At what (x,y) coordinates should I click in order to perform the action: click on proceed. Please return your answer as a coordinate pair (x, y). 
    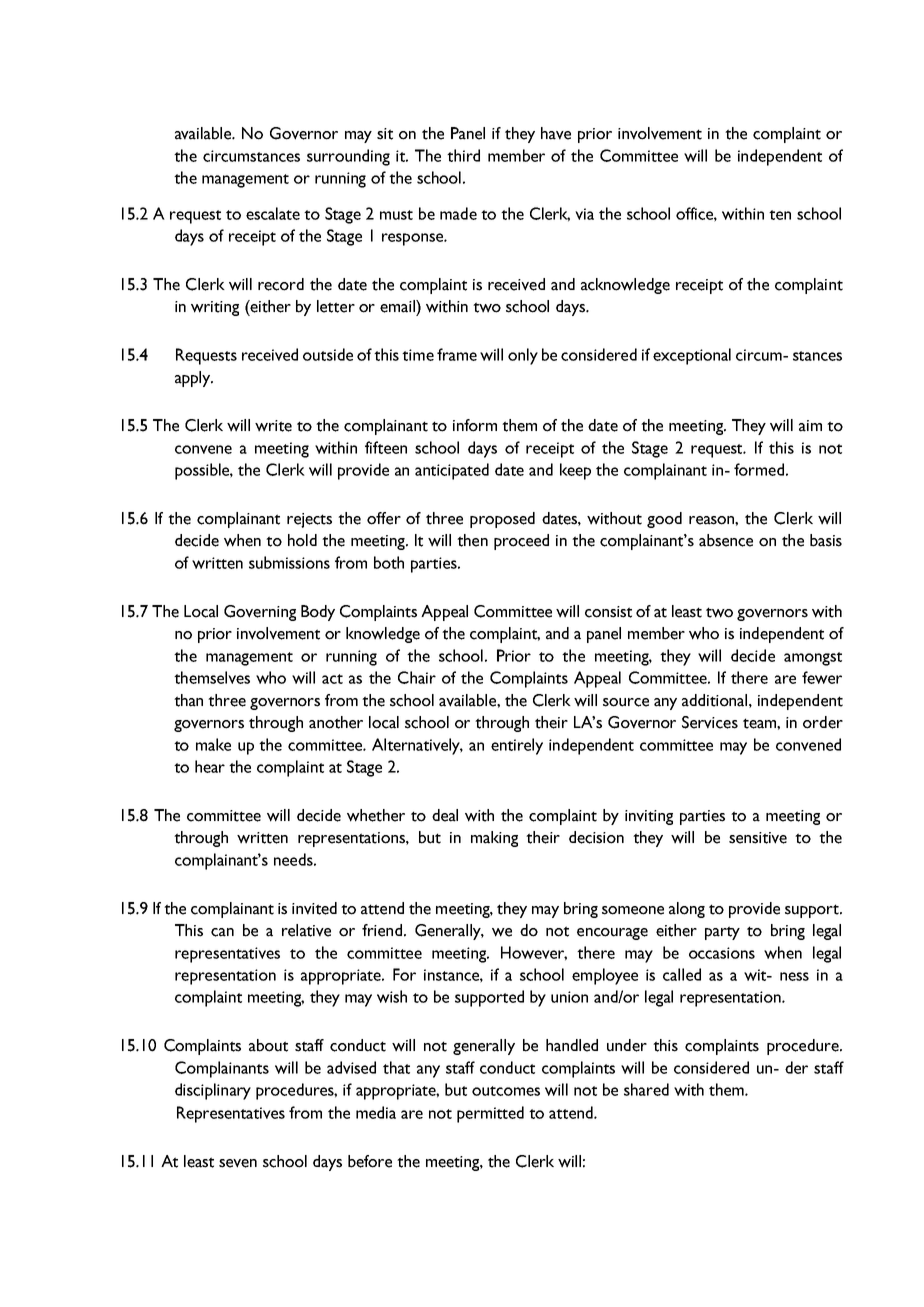
    Looking at the image, I should click on (521, 542).
